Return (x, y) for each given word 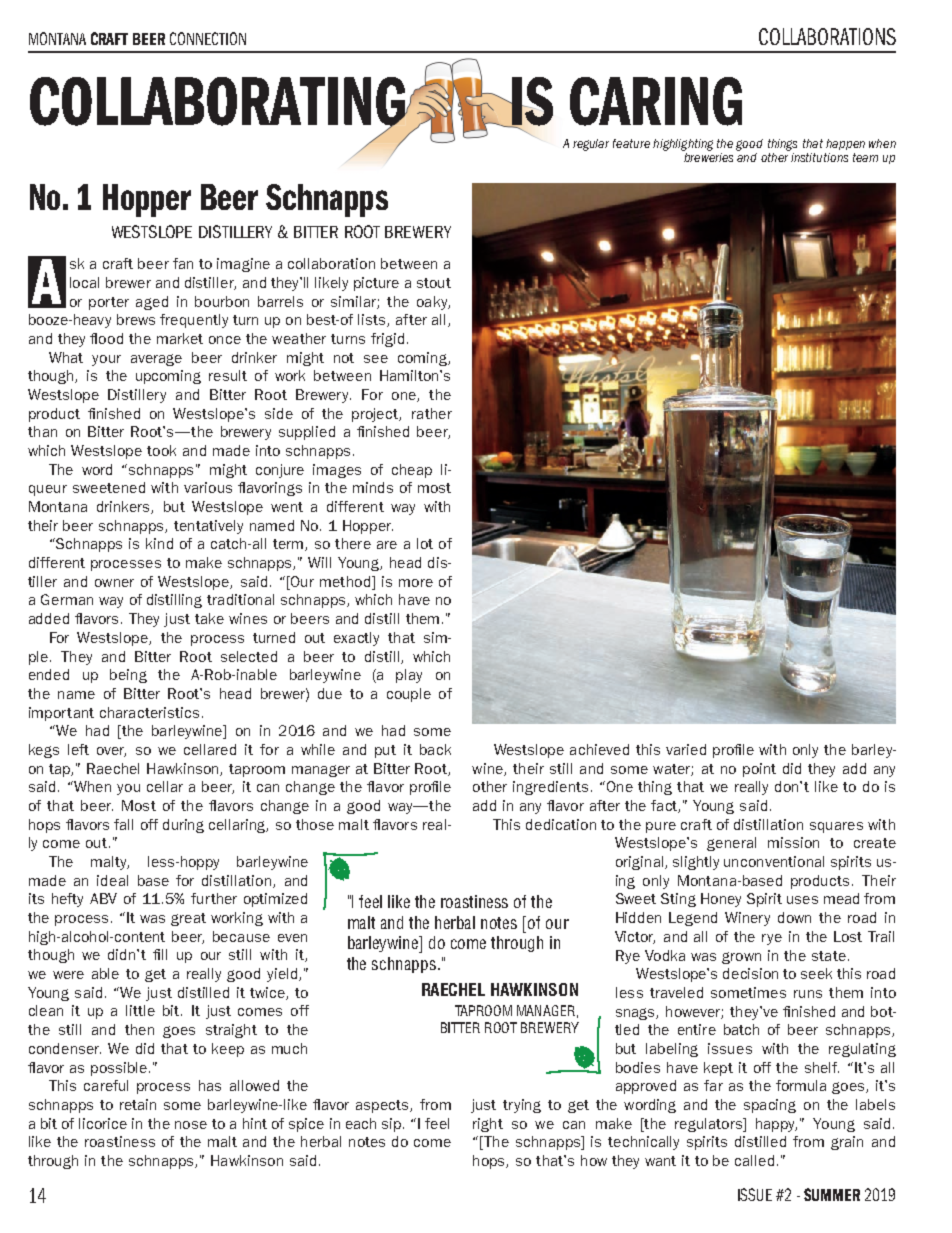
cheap (412, 471)
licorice (103, 1123)
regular (591, 145)
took (161, 450)
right (488, 1125)
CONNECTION (208, 38)
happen (845, 144)
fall (123, 824)
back (435, 749)
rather (432, 413)
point (759, 770)
